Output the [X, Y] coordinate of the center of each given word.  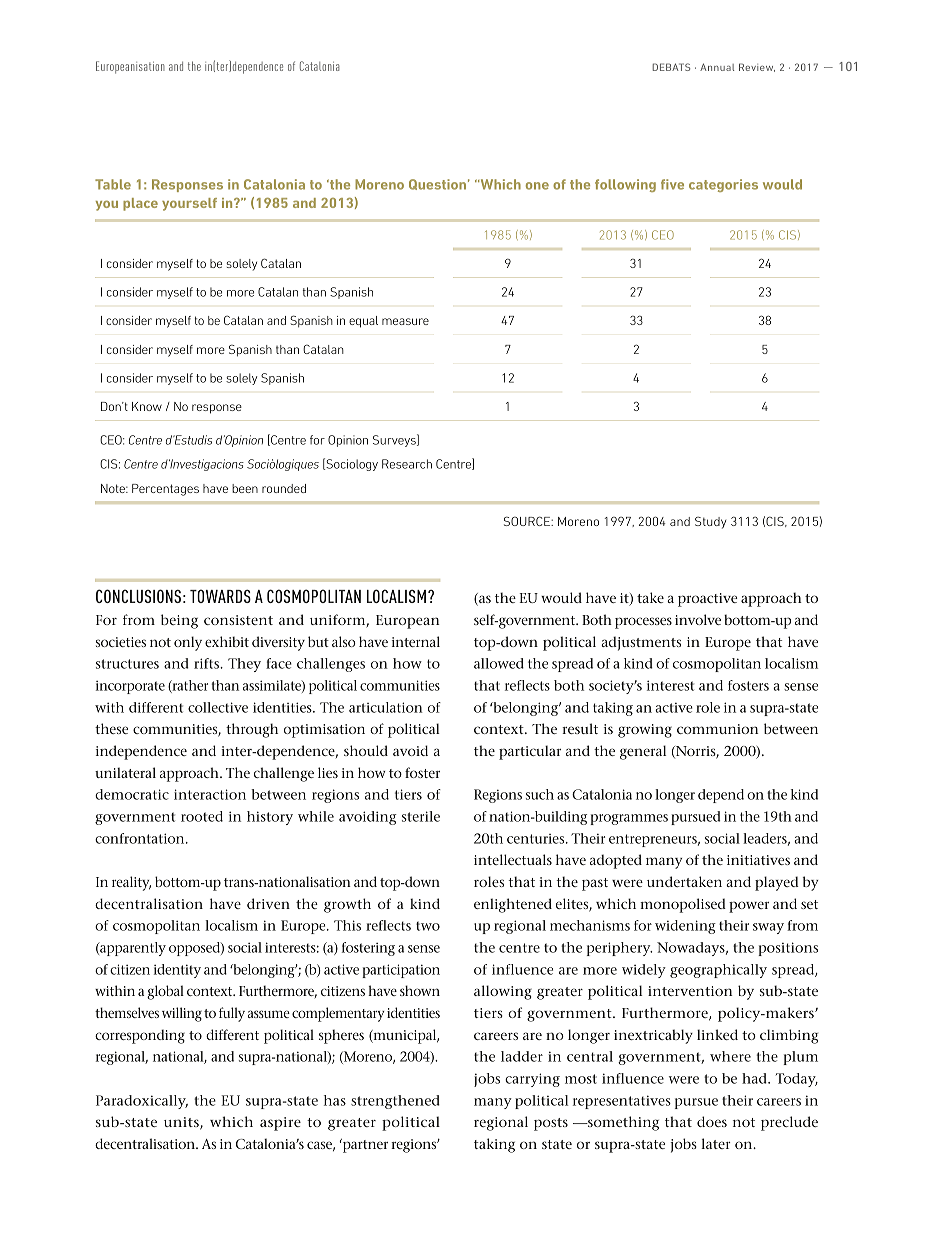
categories [723, 185]
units [182, 1123]
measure [405, 321]
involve [698, 619]
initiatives [758, 860]
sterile [421, 816]
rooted [202, 816]
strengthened [395, 1102]
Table [113, 184]
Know [147, 406]
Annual [717, 67]
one [537, 186]
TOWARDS [220, 596]
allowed [499, 663]
